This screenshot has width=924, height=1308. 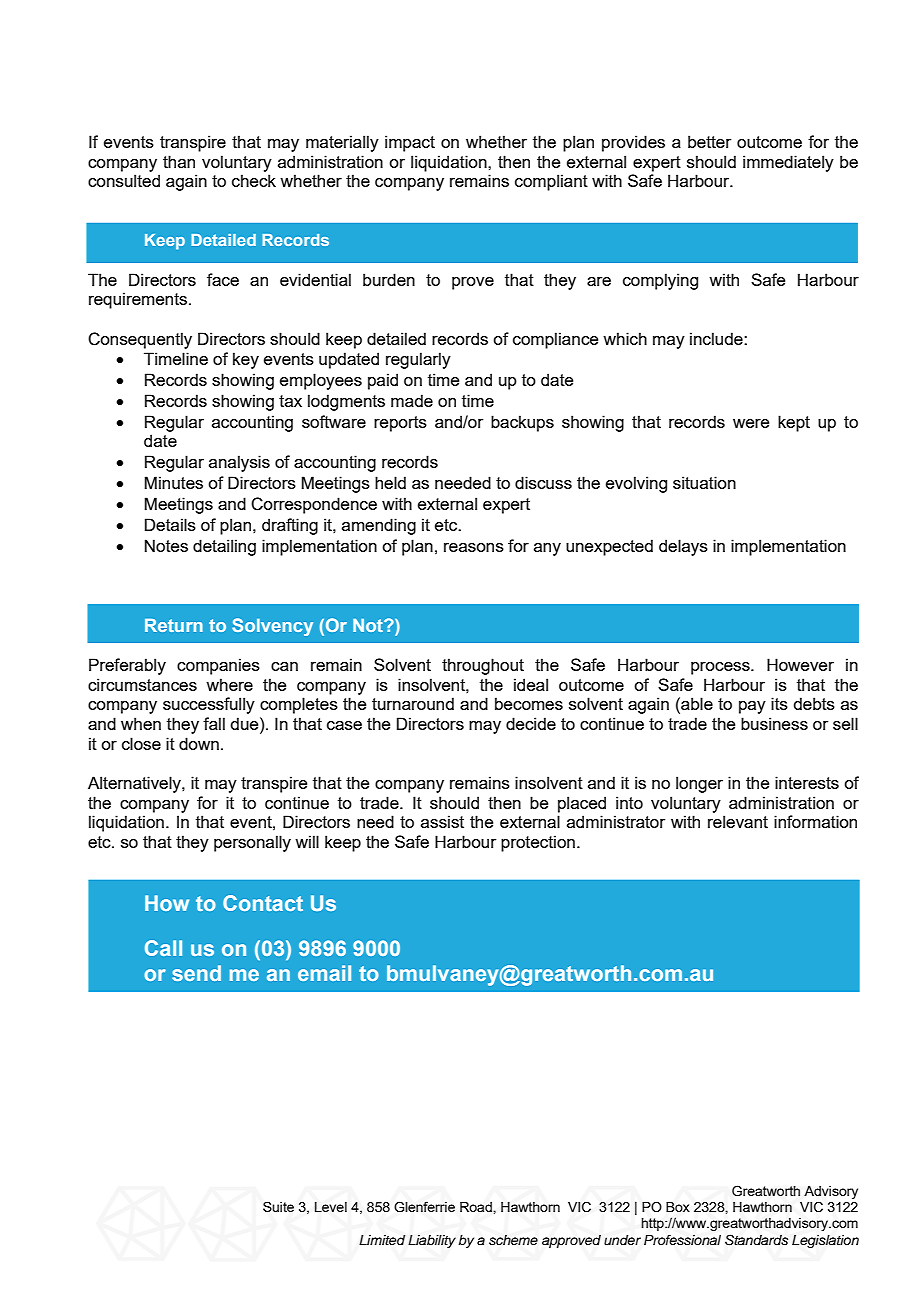 I want to click on analysis, so click(x=239, y=463).
